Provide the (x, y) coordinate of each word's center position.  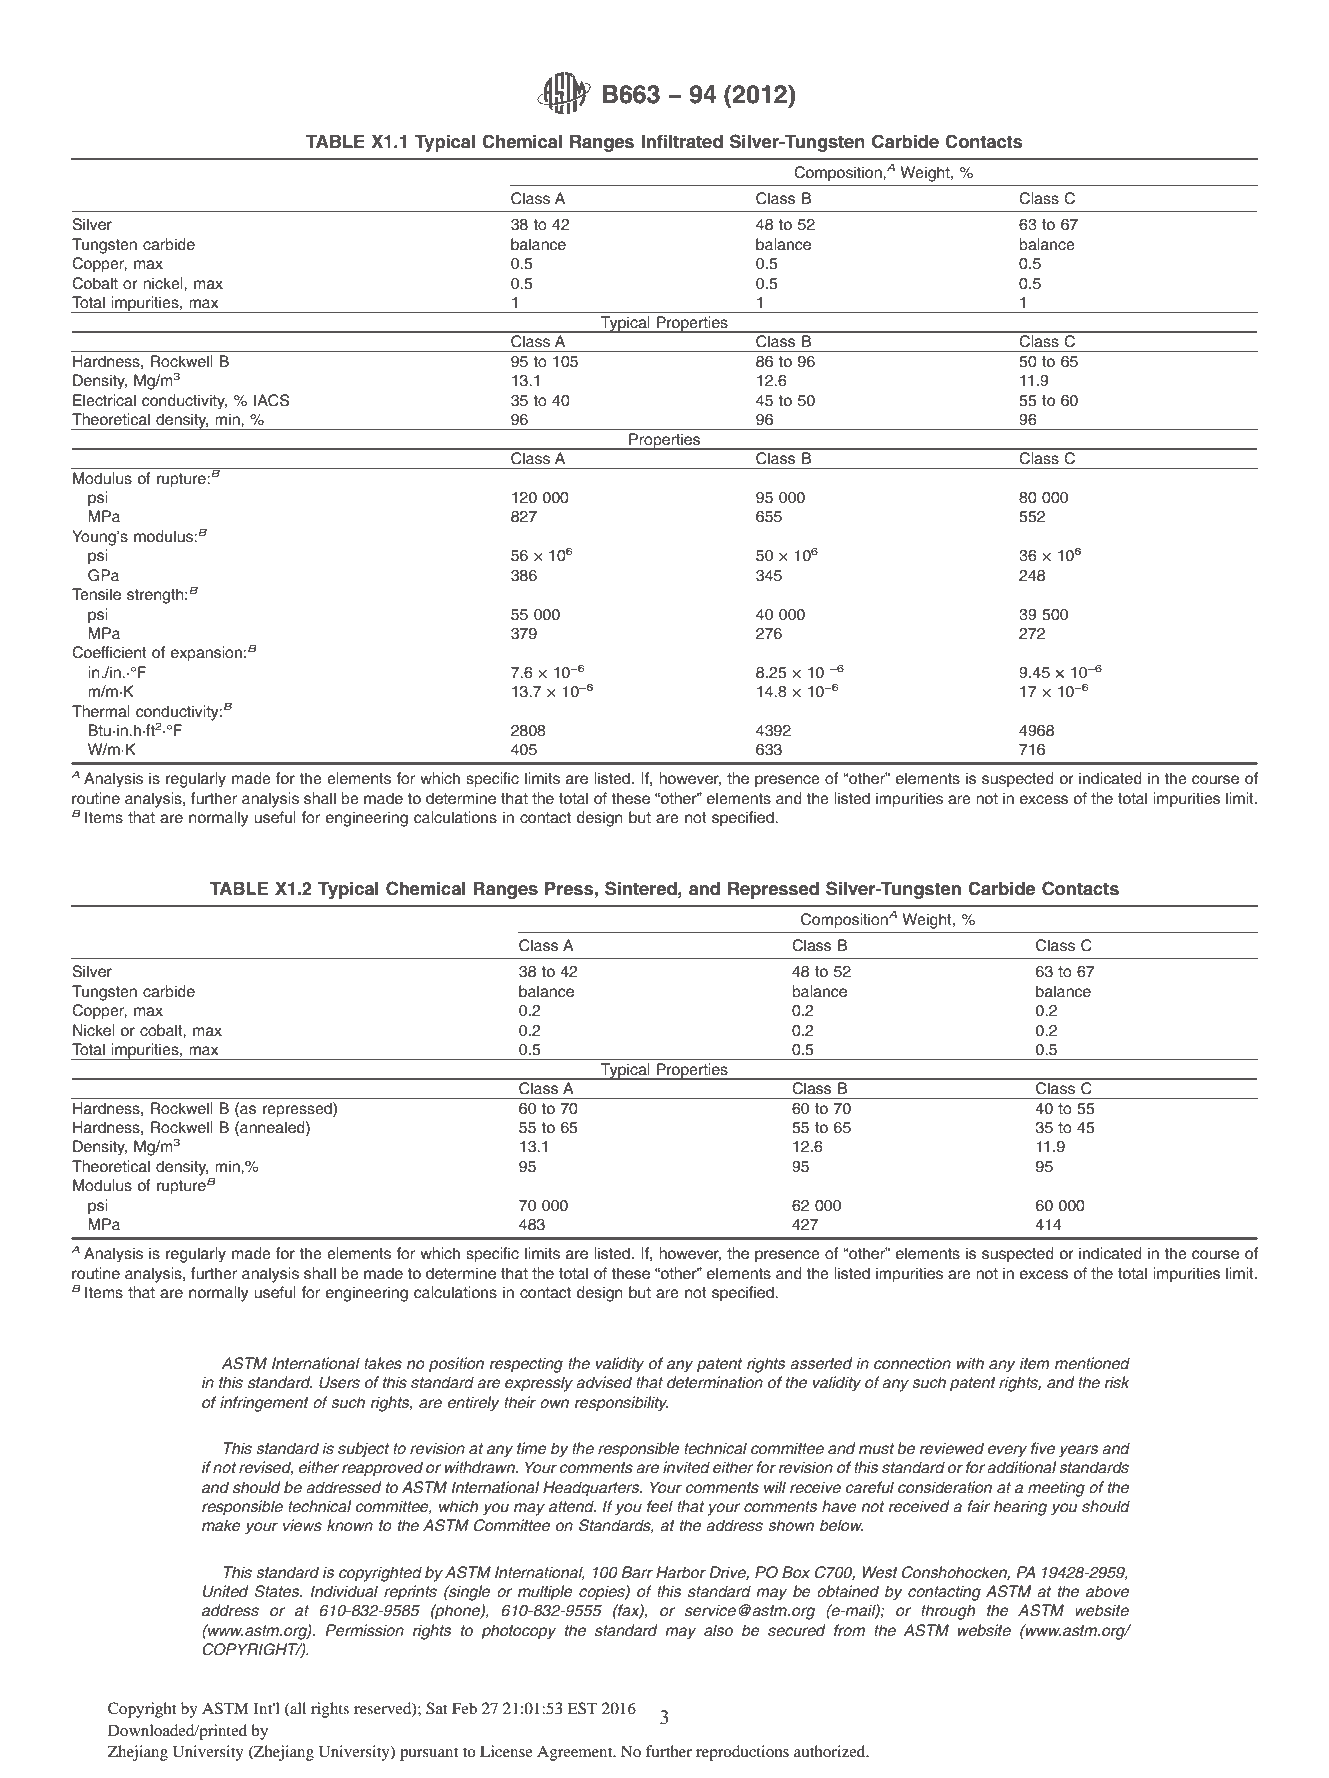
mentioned (1092, 1363)
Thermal (101, 711)
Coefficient (109, 652)
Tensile (96, 594)
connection (912, 1363)
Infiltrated (682, 141)
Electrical (104, 400)
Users (339, 1382)
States (278, 1591)
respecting (526, 1365)
